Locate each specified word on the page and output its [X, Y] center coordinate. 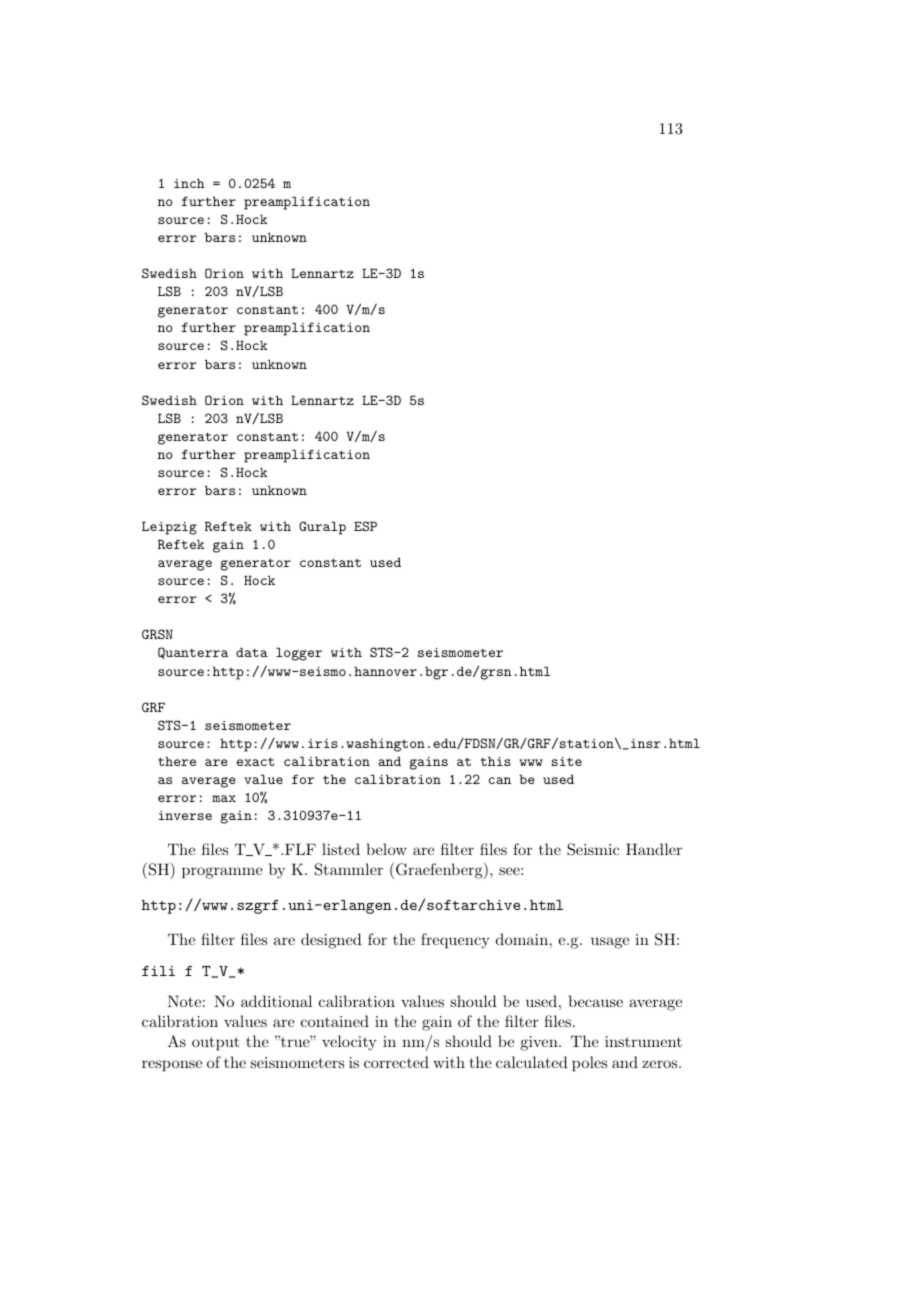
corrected [396, 1062]
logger [299, 654]
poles [589, 1063]
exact [255, 761]
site [567, 761]
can [500, 780]
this [495, 761]
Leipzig [169, 528]
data [252, 652]
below [387, 849]
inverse [185, 815]
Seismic [593, 849]
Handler [654, 849]
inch [189, 183]
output [216, 1043]
